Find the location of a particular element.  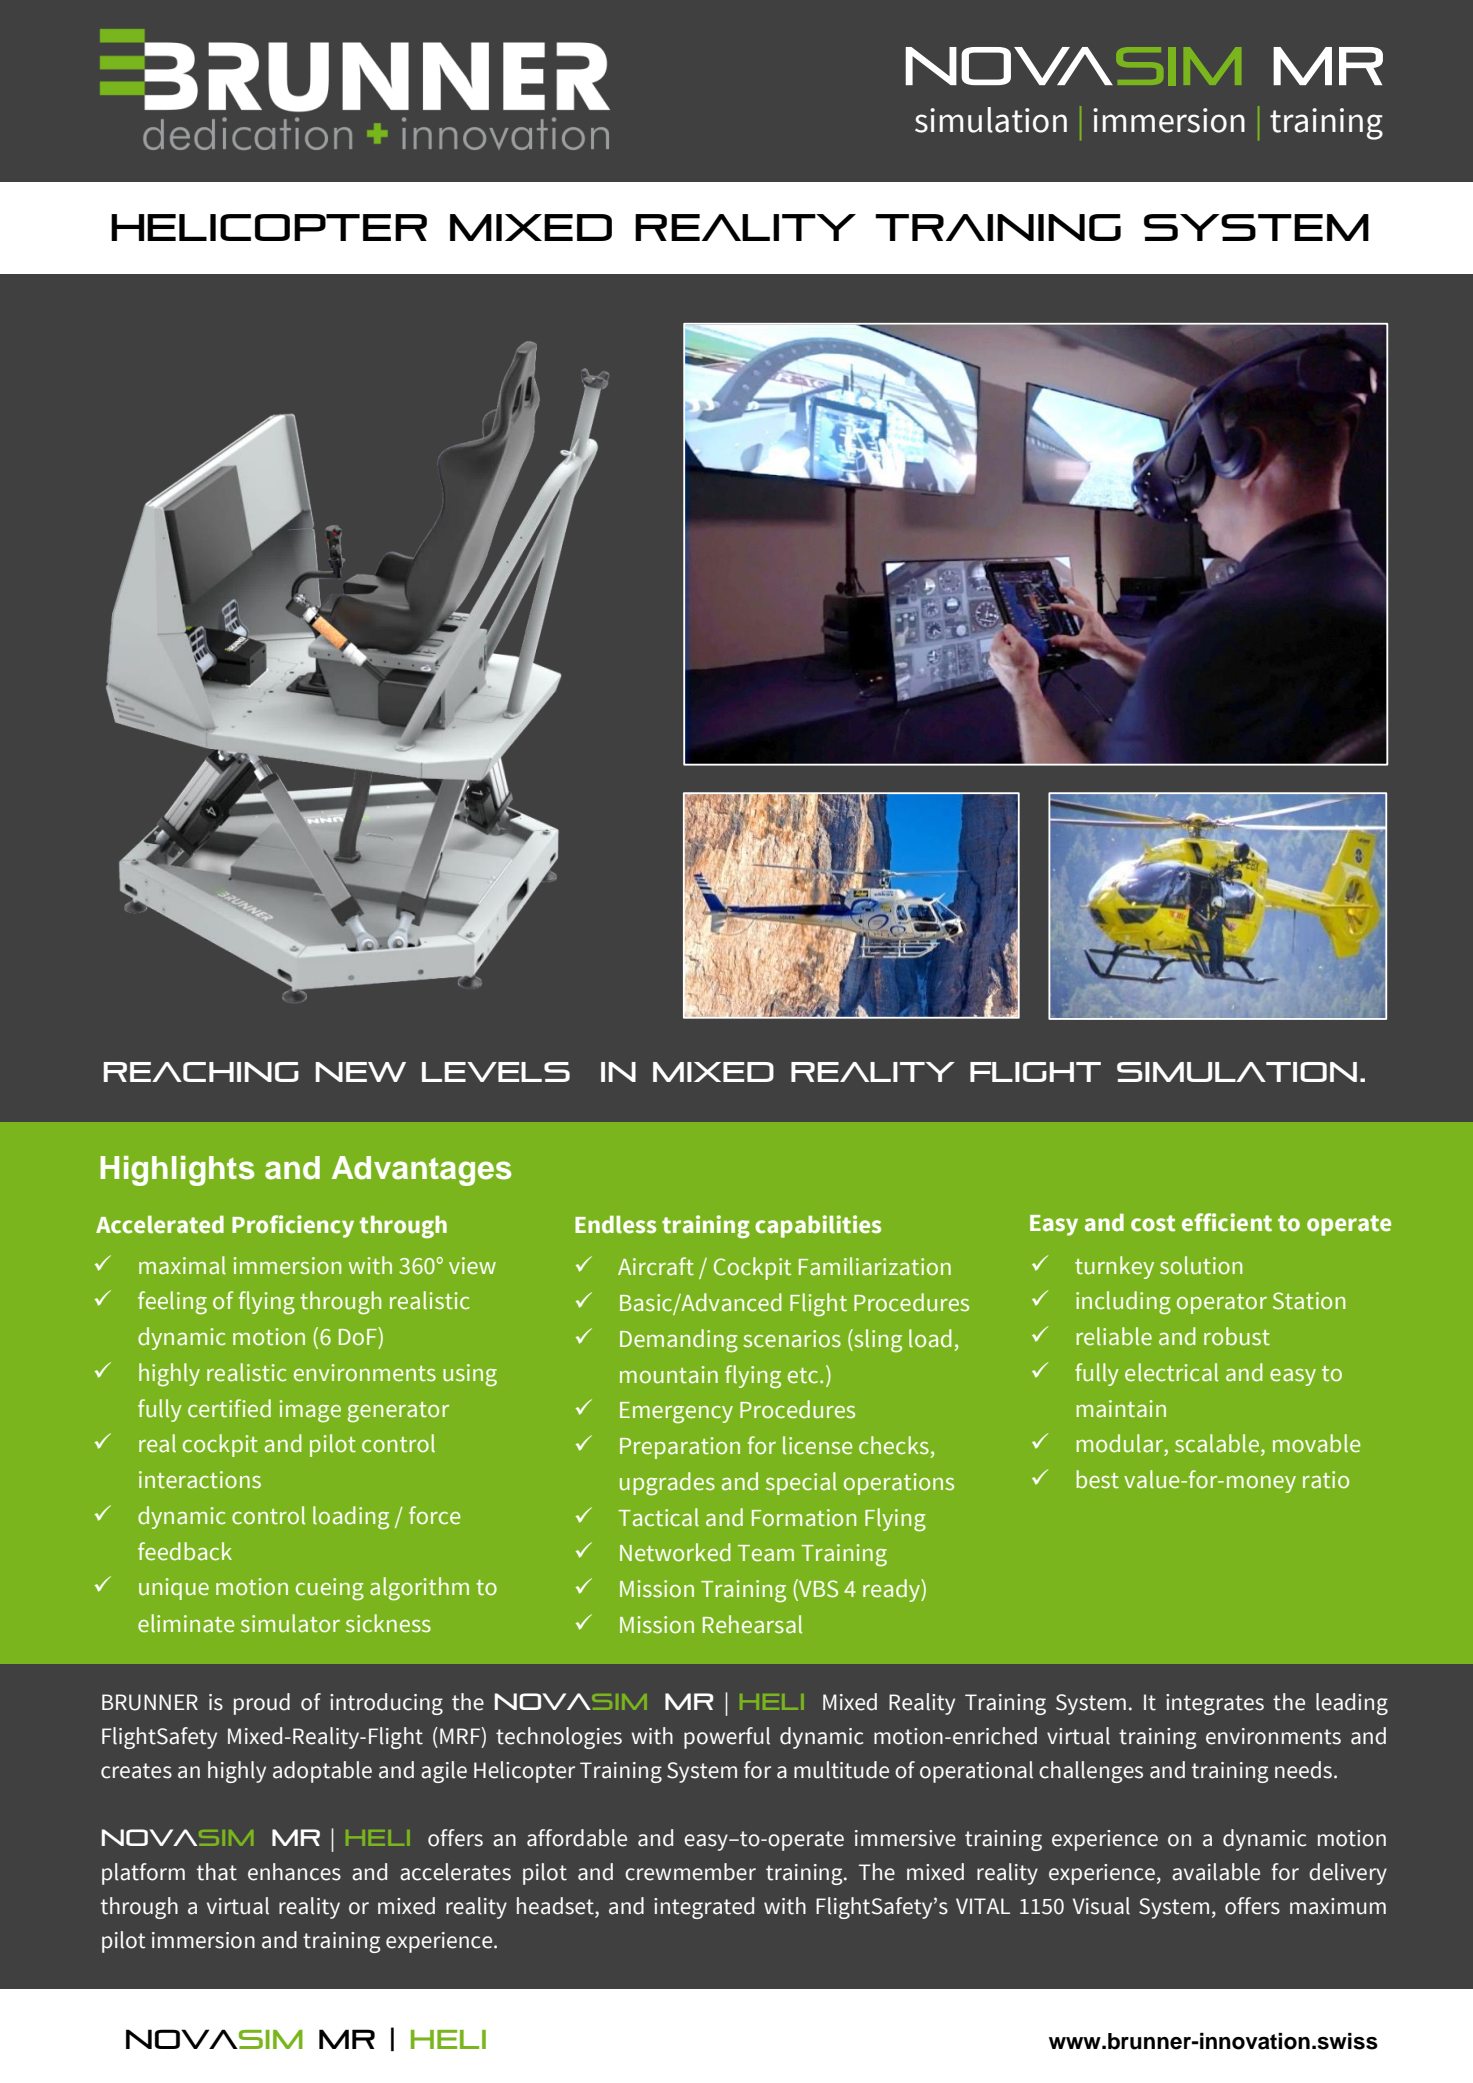

operator is located at coordinates (1222, 1304).
